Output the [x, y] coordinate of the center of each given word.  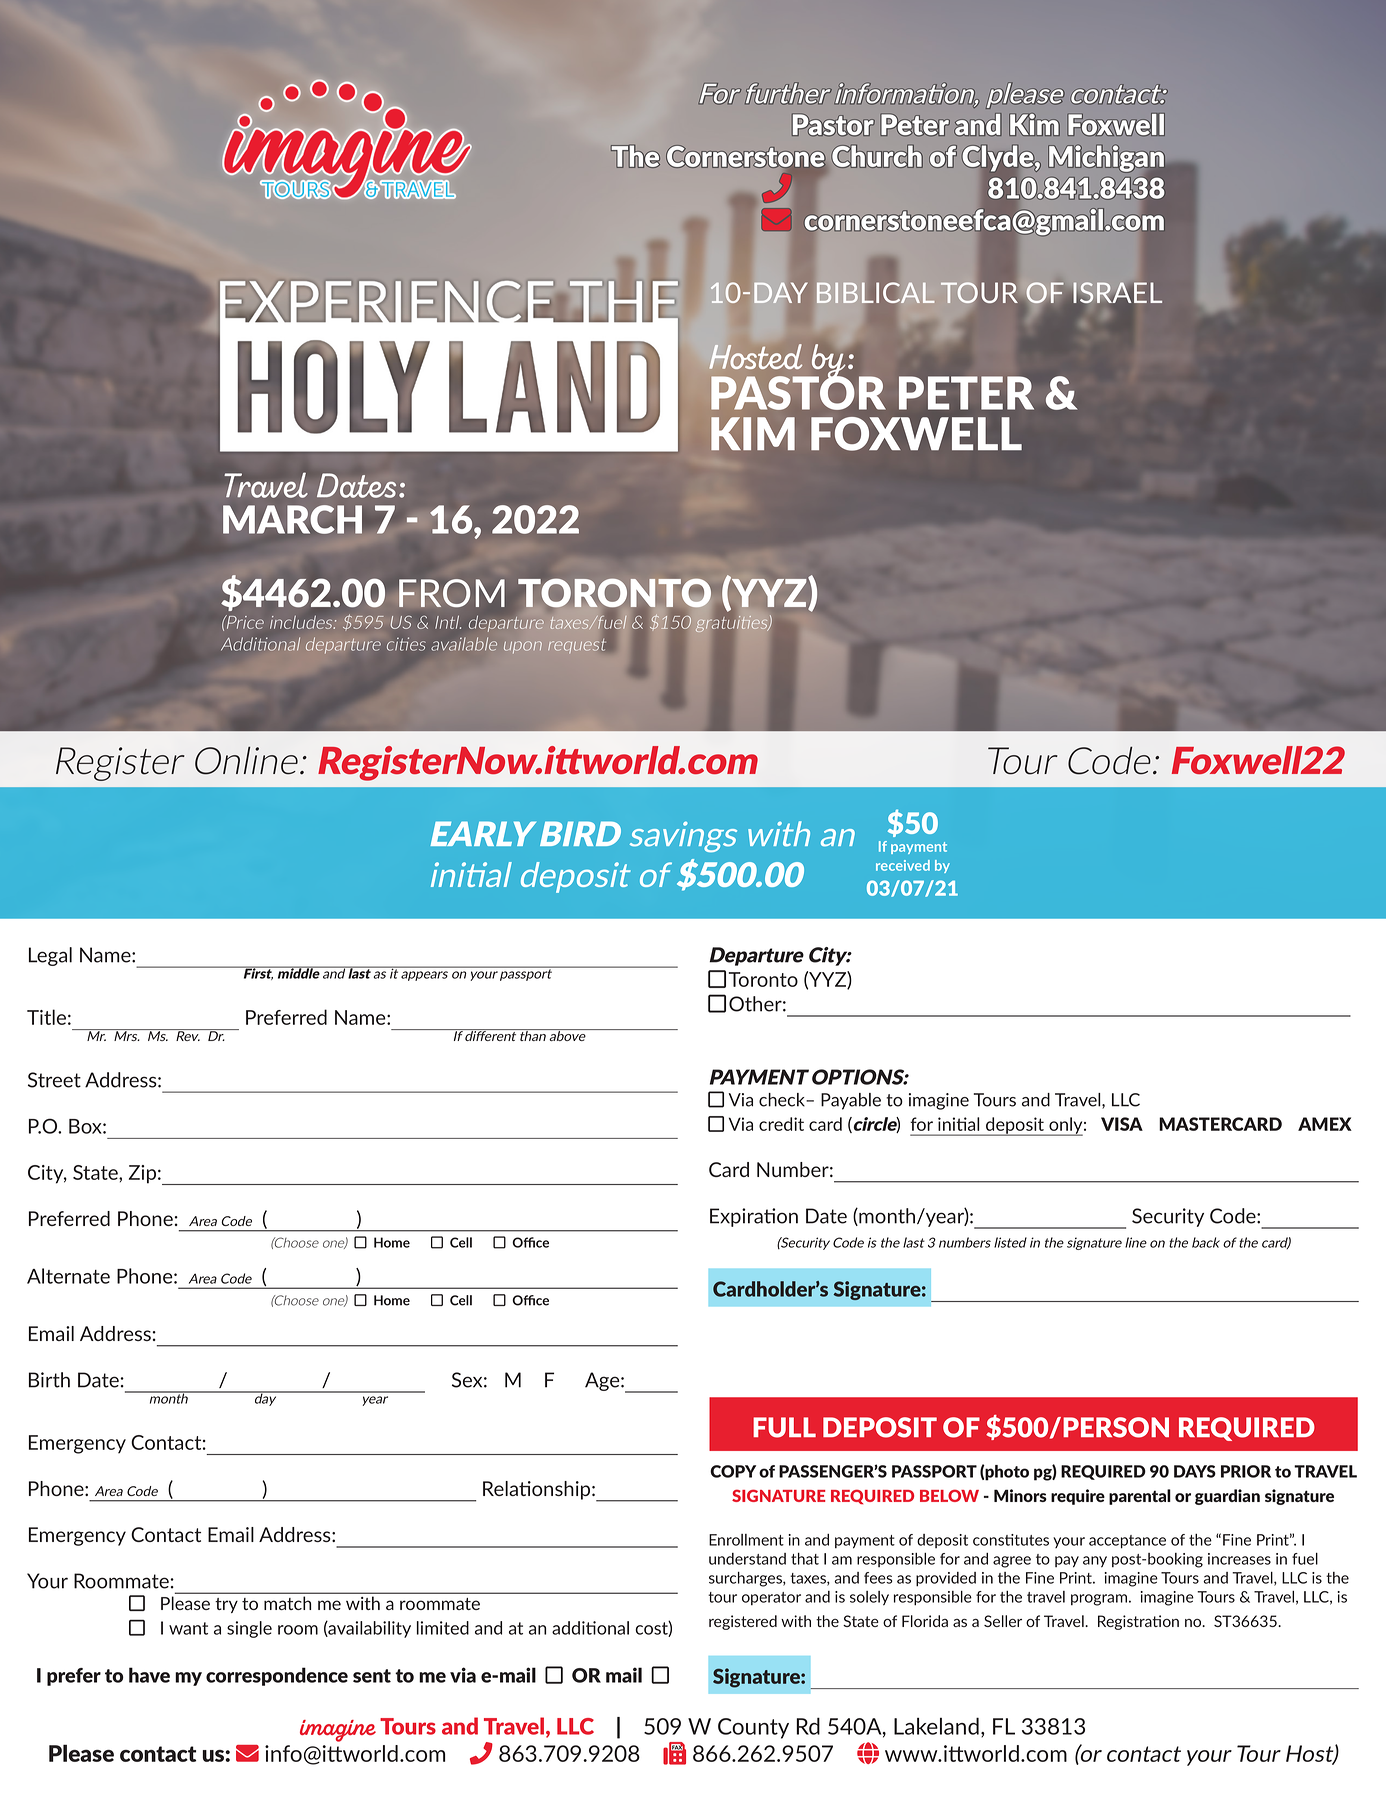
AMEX [1325, 1124]
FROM [452, 593]
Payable [851, 1101]
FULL [784, 1427]
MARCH [292, 519]
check [783, 1100]
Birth [49, 1380]
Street [54, 1080]
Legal [50, 956]
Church [877, 156]
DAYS [1195, 1471]
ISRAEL [1117, 292]
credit [781, 1124]
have [149, 1675]
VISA [1122, 1124]
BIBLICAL [875, 293]
